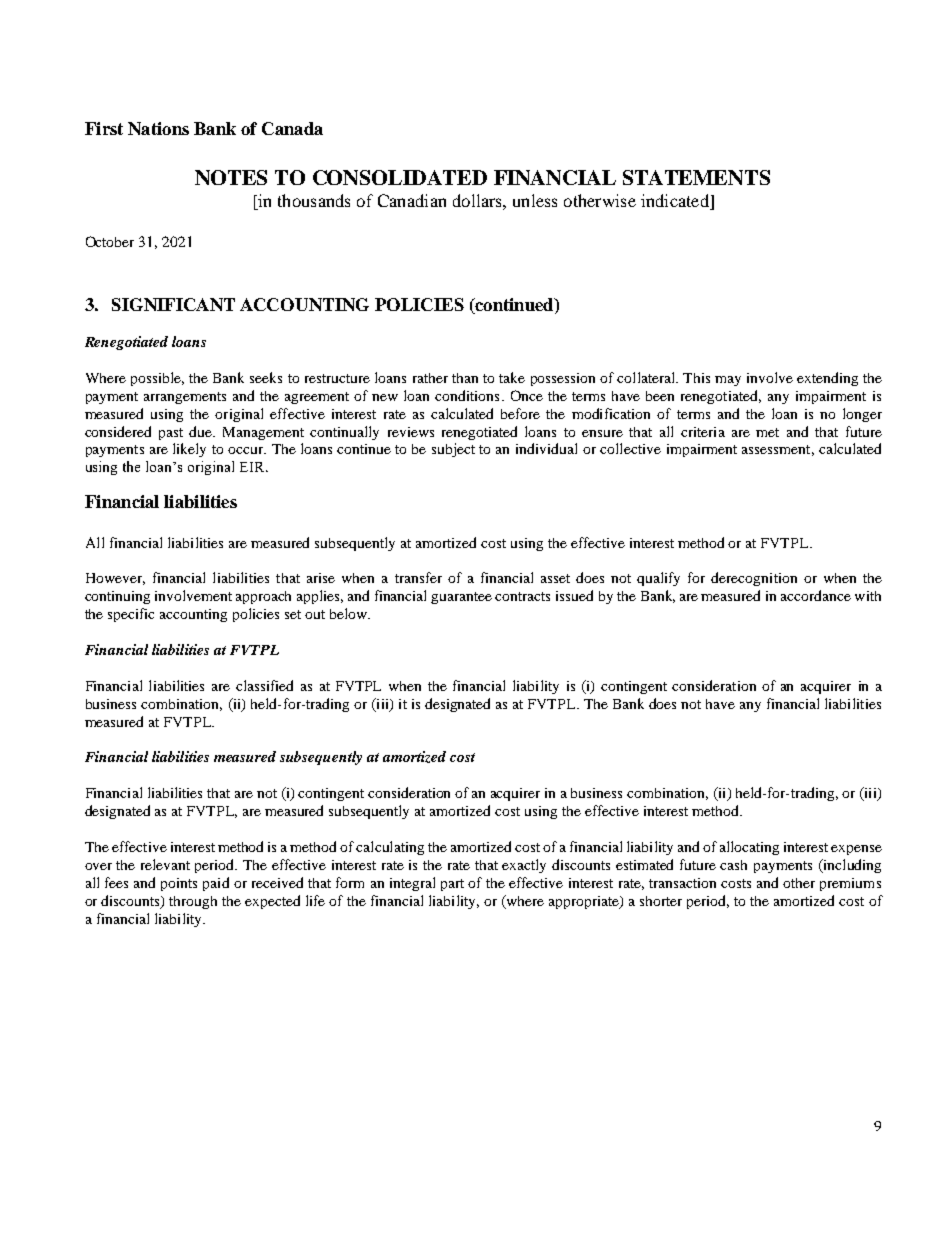  Describe the element at coordinates (728, 381) in the screenshot. I see `may` at that location.
